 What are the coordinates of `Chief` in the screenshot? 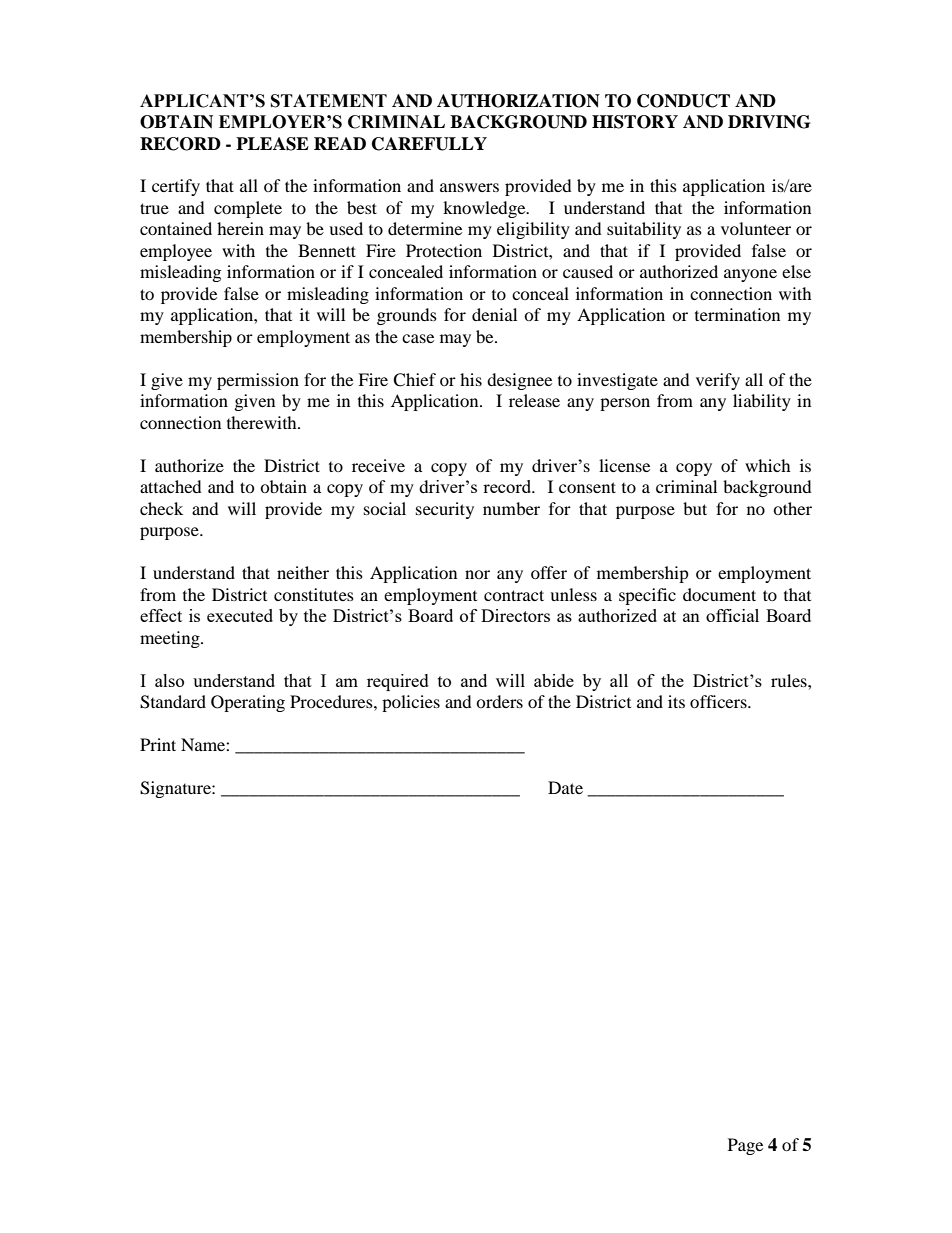 It's located at (414, 380).
